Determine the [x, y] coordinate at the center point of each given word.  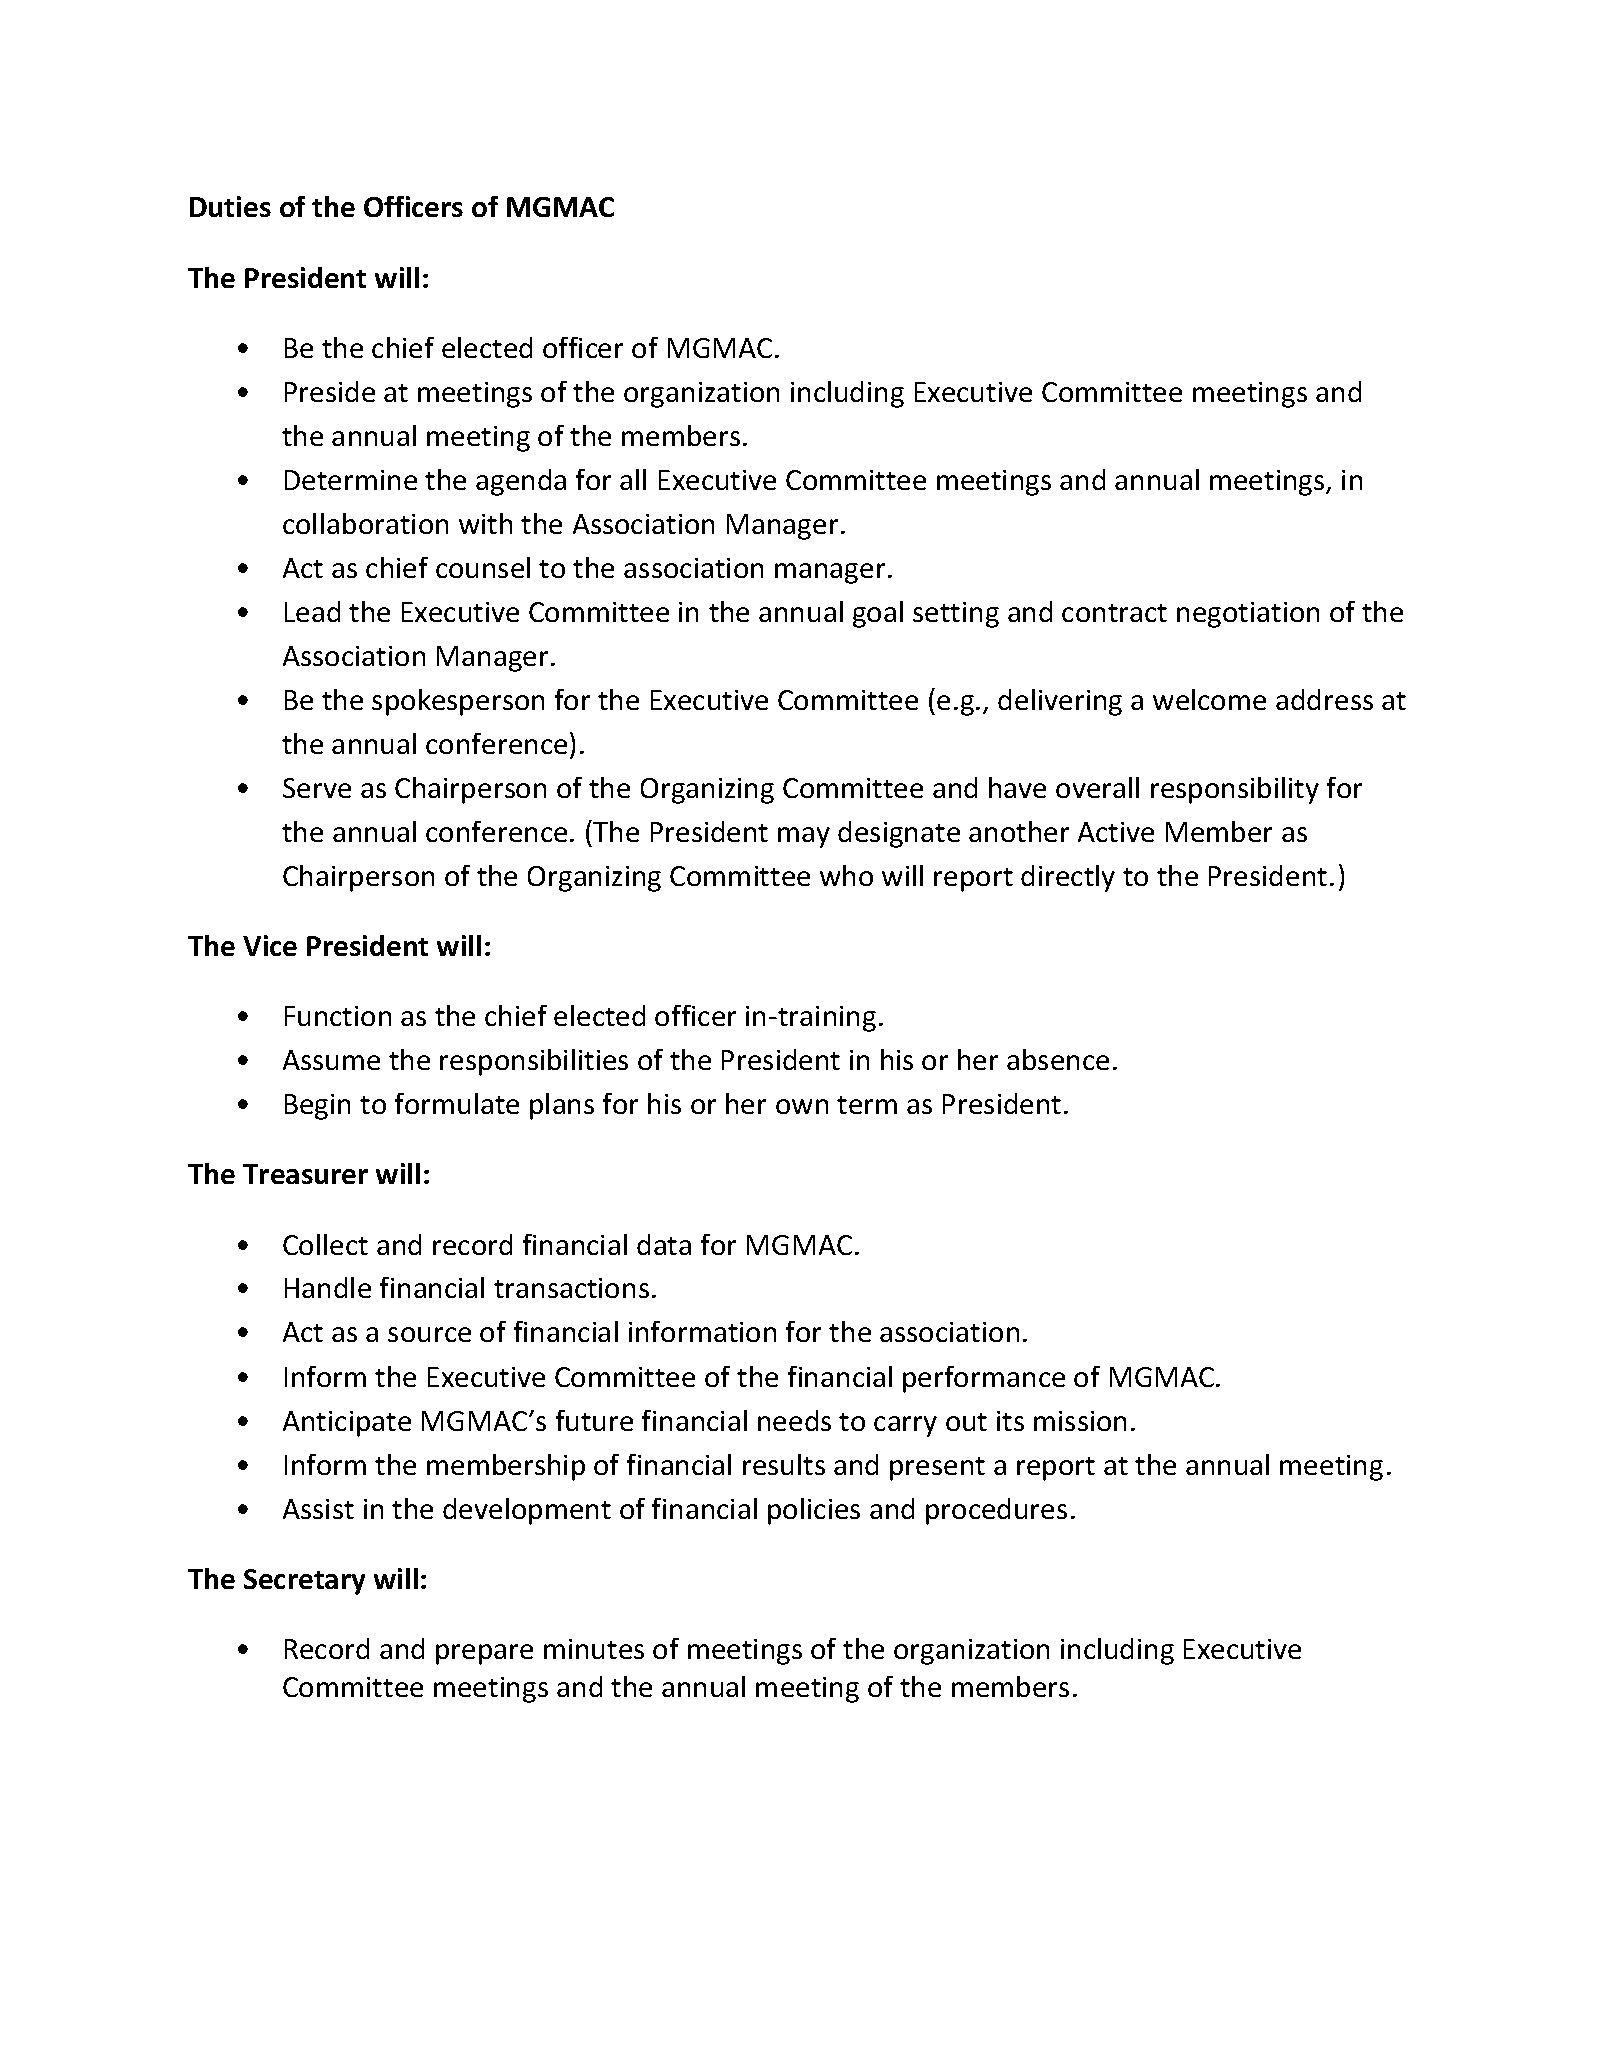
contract [1114, 613]
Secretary [304, 1582]
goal [878, 614]
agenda [521, 482]
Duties [230, 206]
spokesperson [458, 702]
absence [1058, 1059]
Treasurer [305, 1174]
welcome [1209, 699]
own [802, 1106]
